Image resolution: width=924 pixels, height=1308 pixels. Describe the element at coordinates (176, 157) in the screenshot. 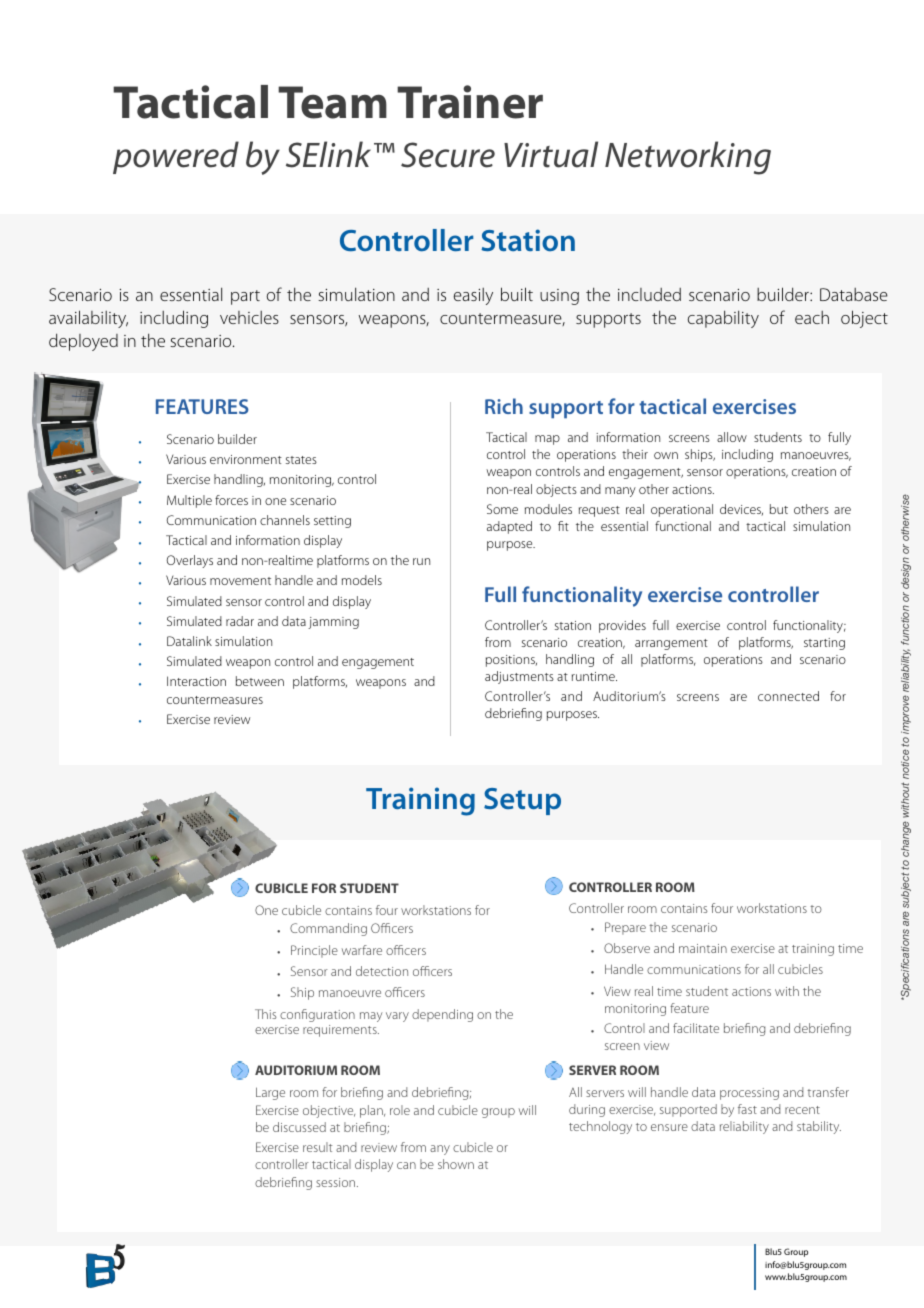

I see `powered` at that location.
